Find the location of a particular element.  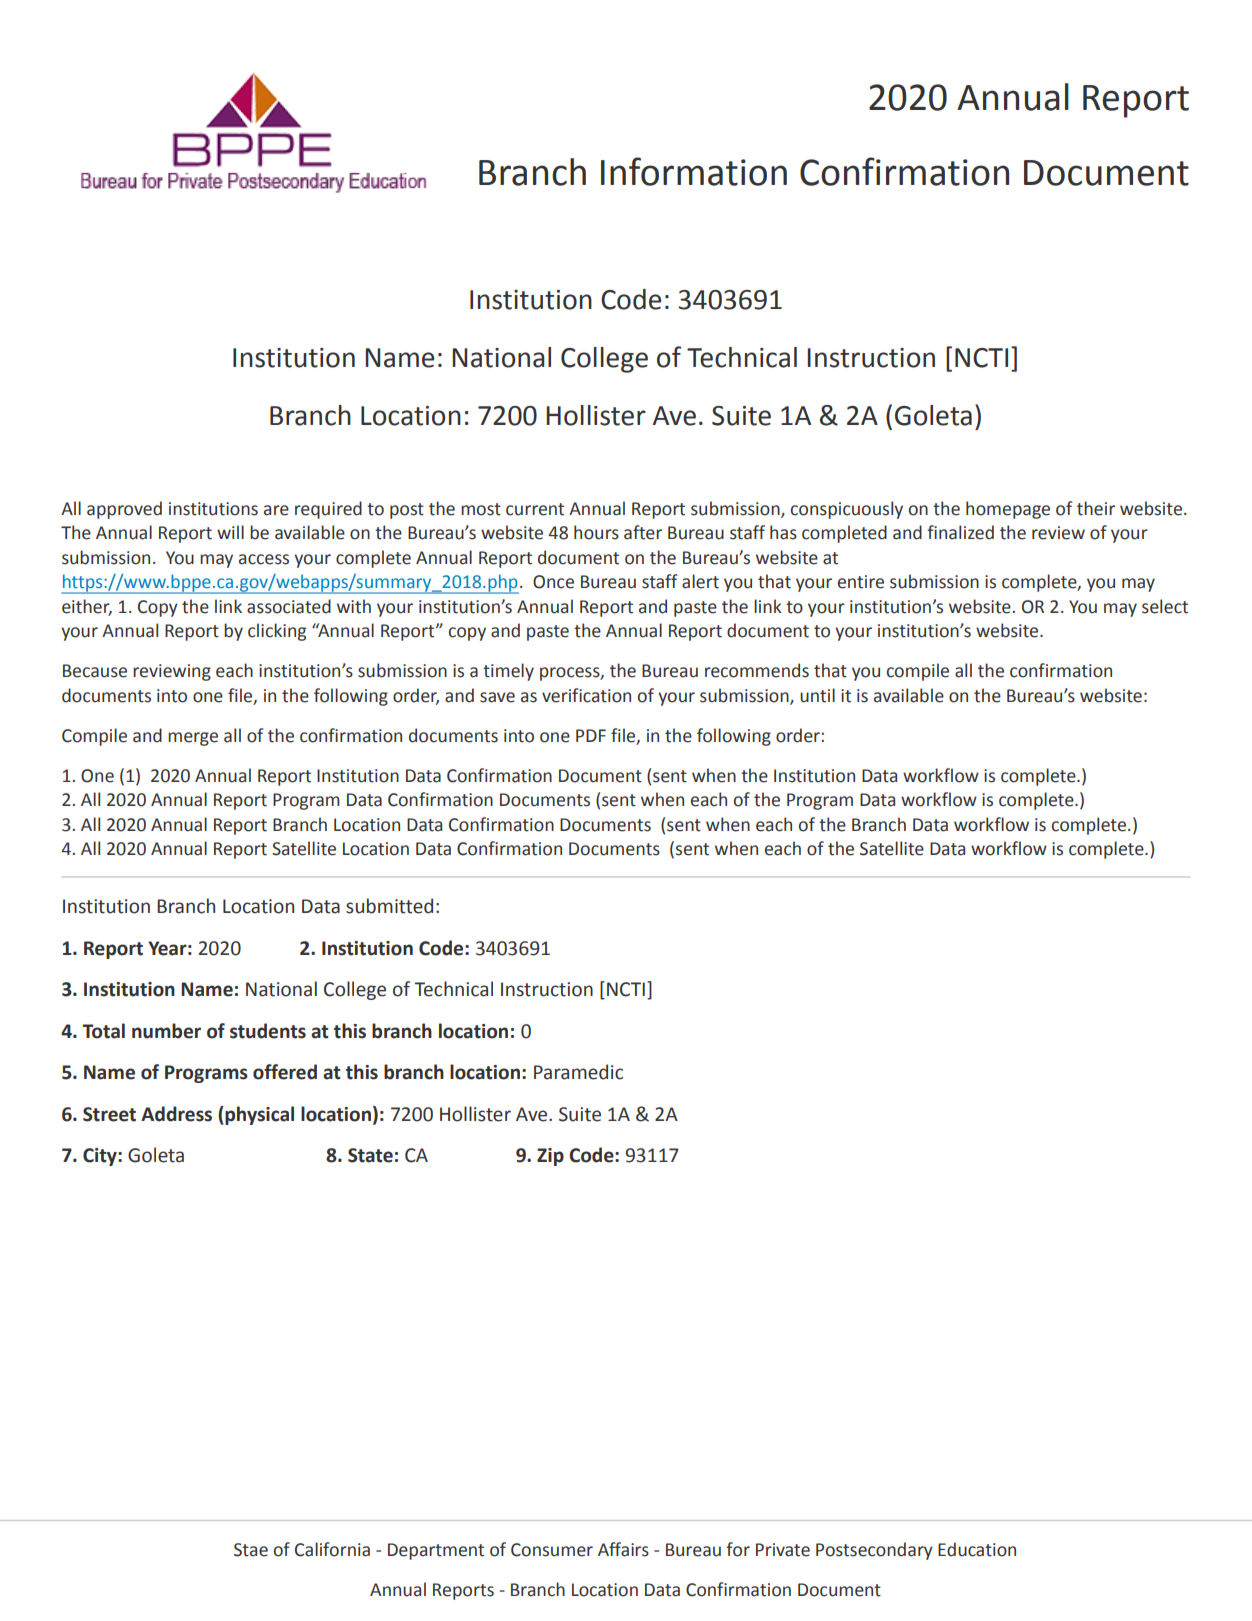

Education is located at coordinates (977, 1549).
